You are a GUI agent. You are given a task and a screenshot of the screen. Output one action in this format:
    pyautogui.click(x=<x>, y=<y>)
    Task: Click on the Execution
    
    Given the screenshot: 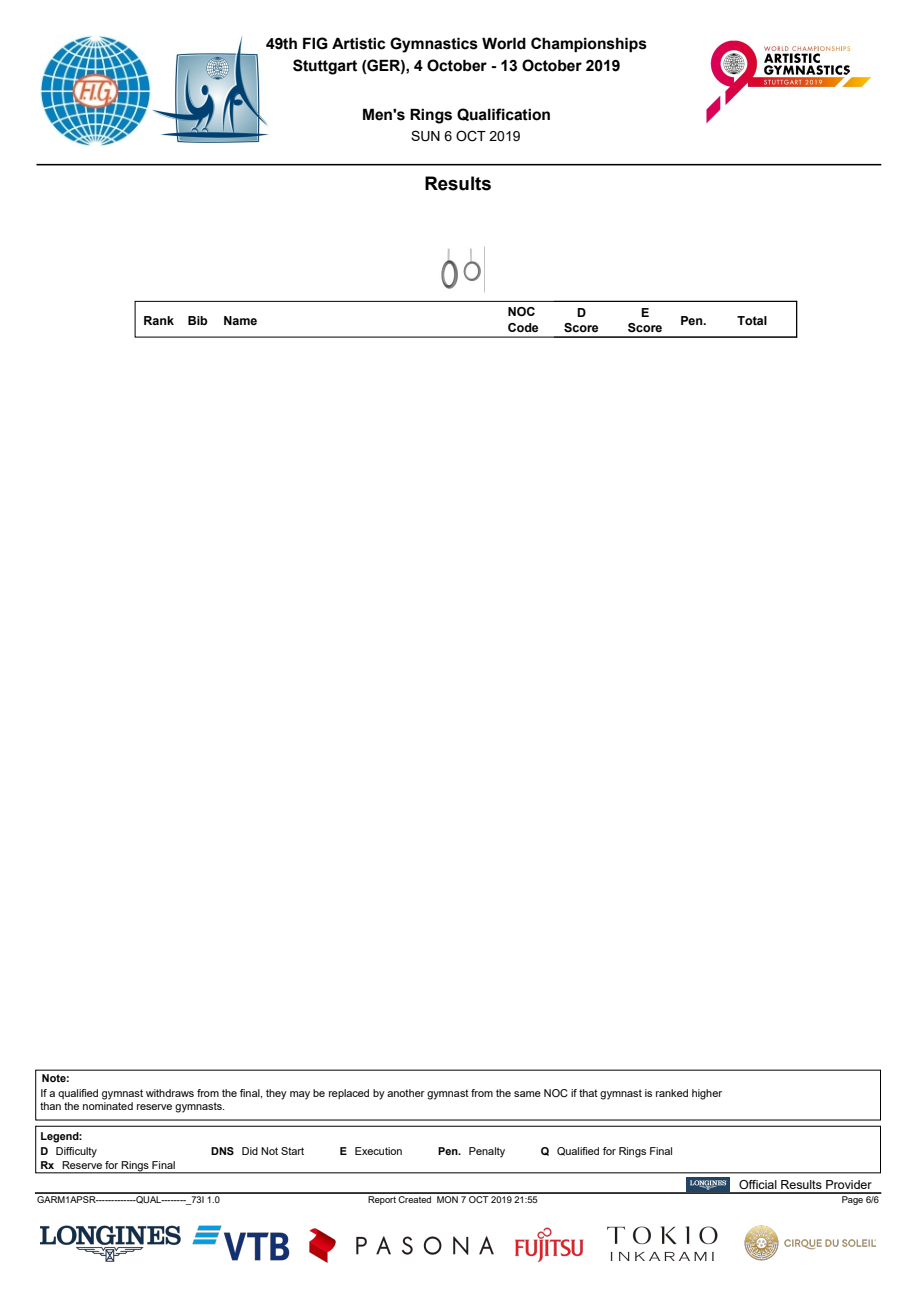 What is the action you would take?
    pyautogui.click(x=378, y=1151)
